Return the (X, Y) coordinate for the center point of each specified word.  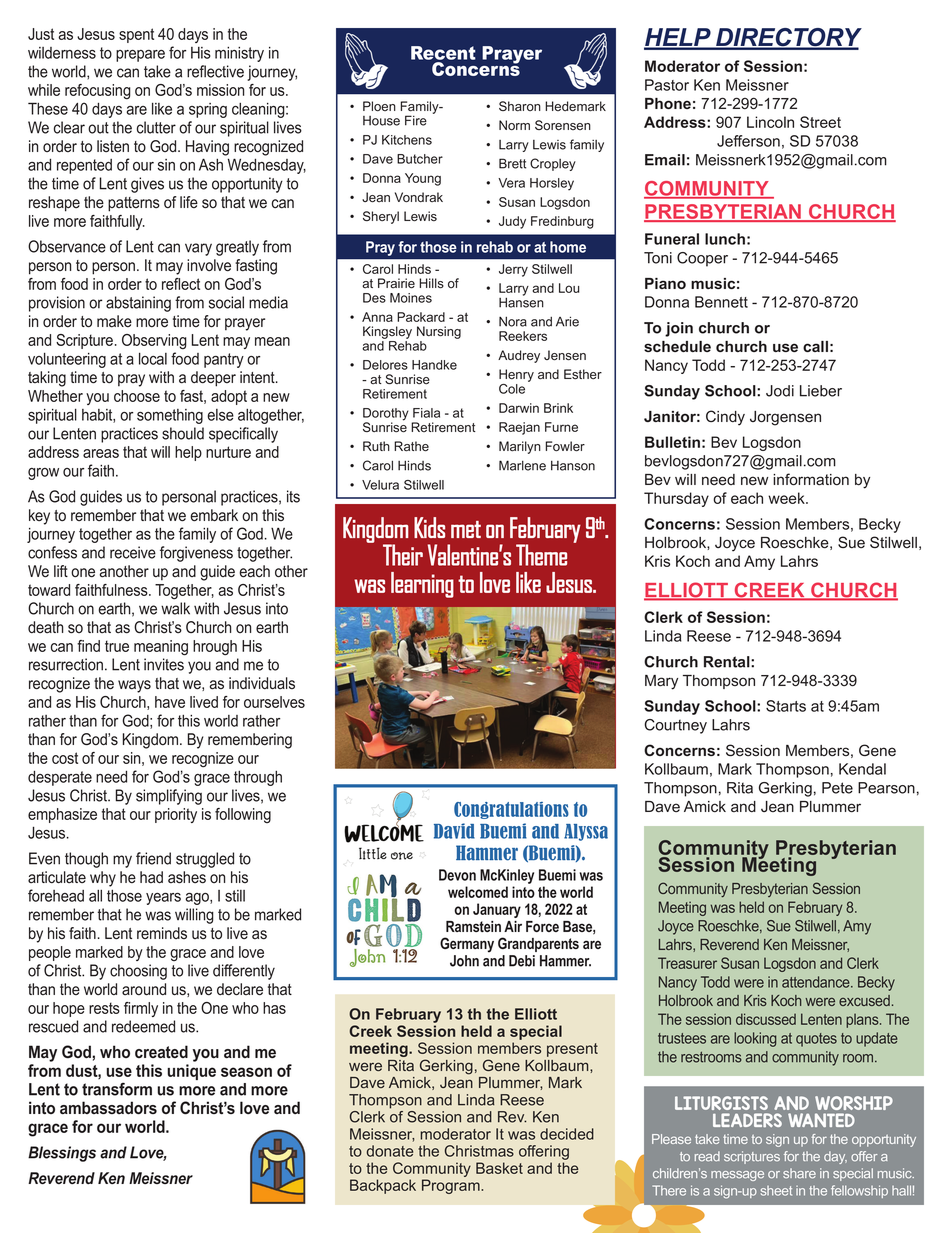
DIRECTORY (788, 38)
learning (422, 585)
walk (175, 608)
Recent (443, 53)
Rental (728, 662)
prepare (140, 56)
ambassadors (108, 1107)
